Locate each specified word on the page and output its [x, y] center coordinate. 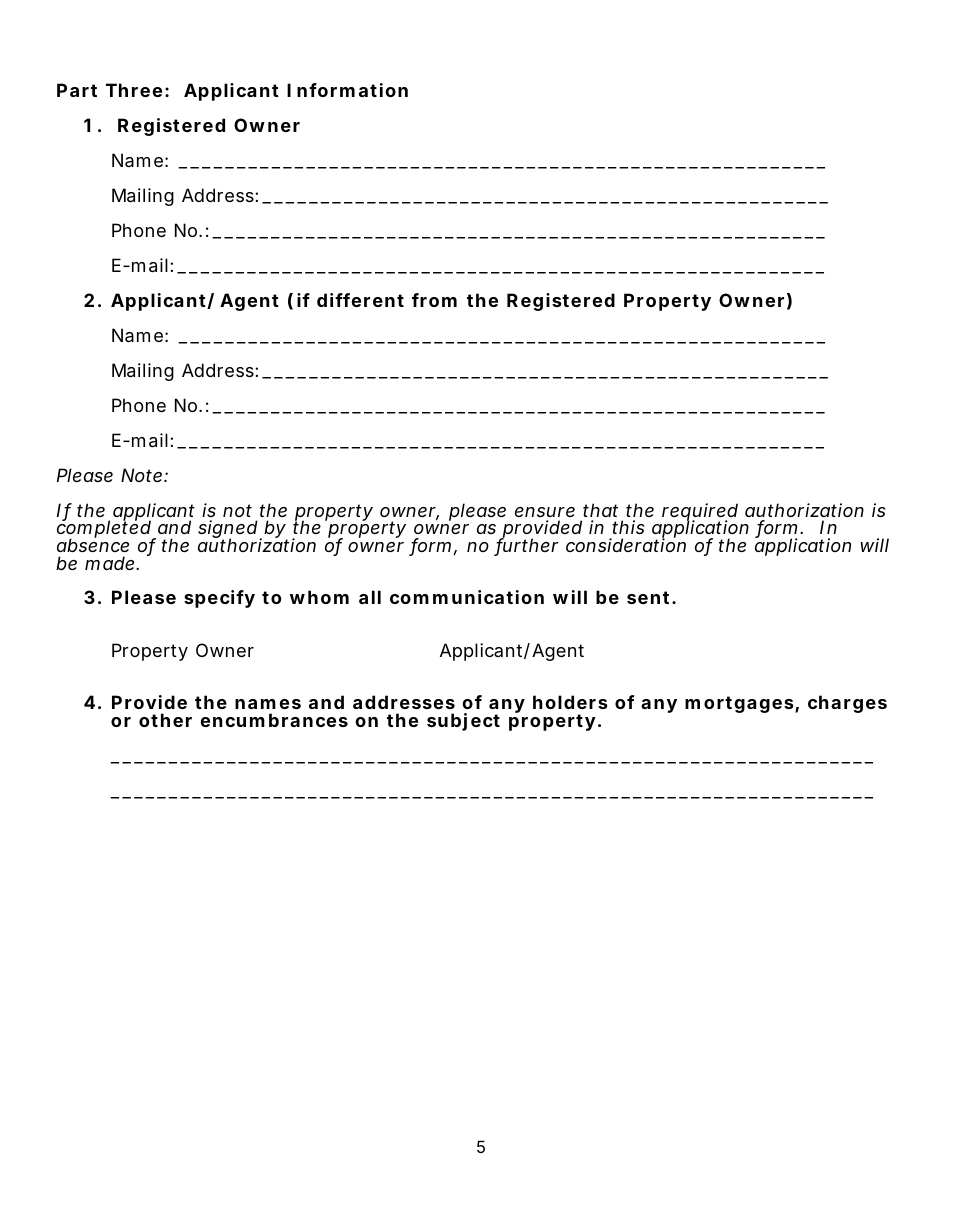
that [600, 510]
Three [134, 90]
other [165, 720]
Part [77, 90]
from [434, 300]
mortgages [739, 704]
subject [463, 722]
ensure [545, 512]
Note [143, 475]
